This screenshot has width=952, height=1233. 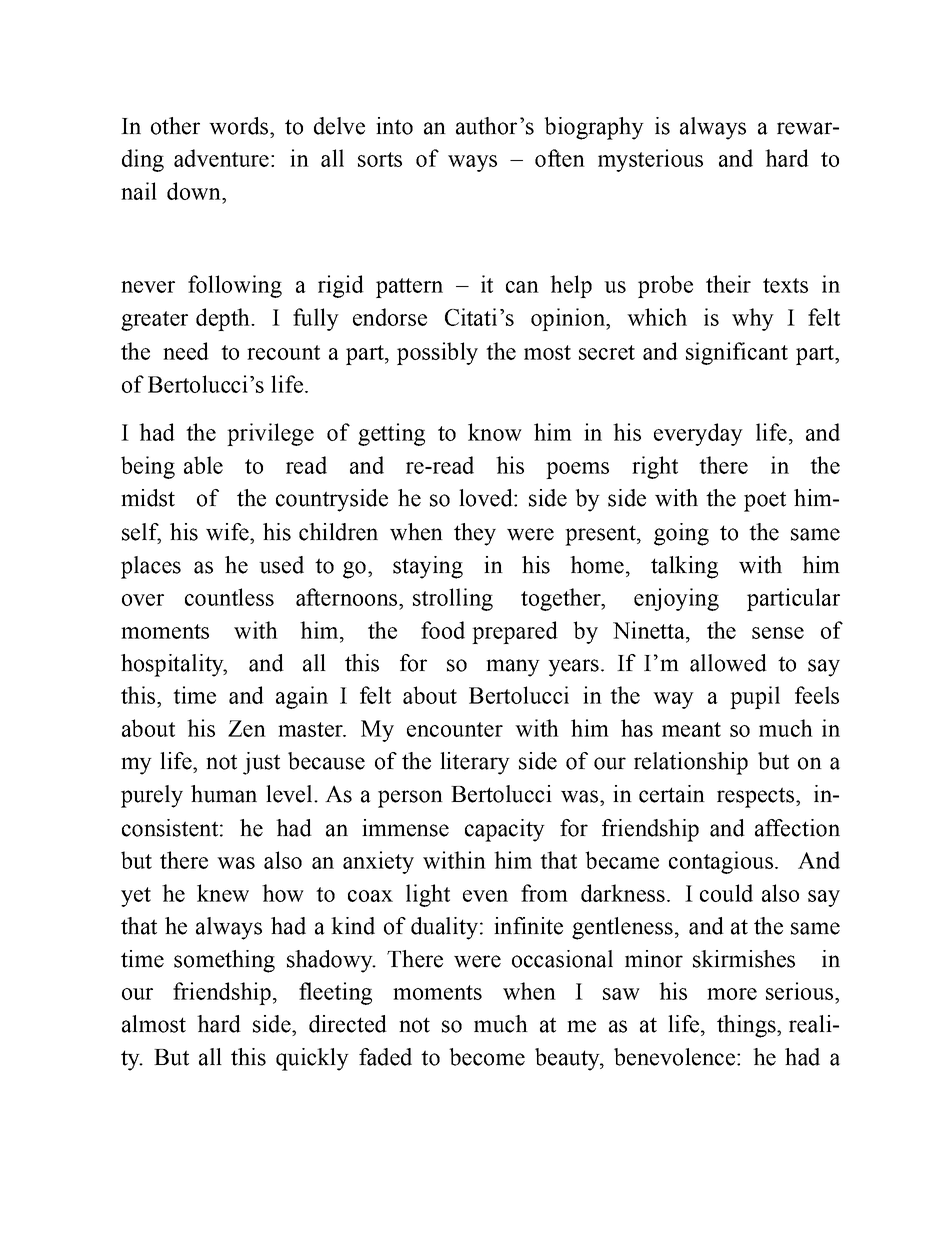 I want to click on countless, so click(x=229, y=597).
